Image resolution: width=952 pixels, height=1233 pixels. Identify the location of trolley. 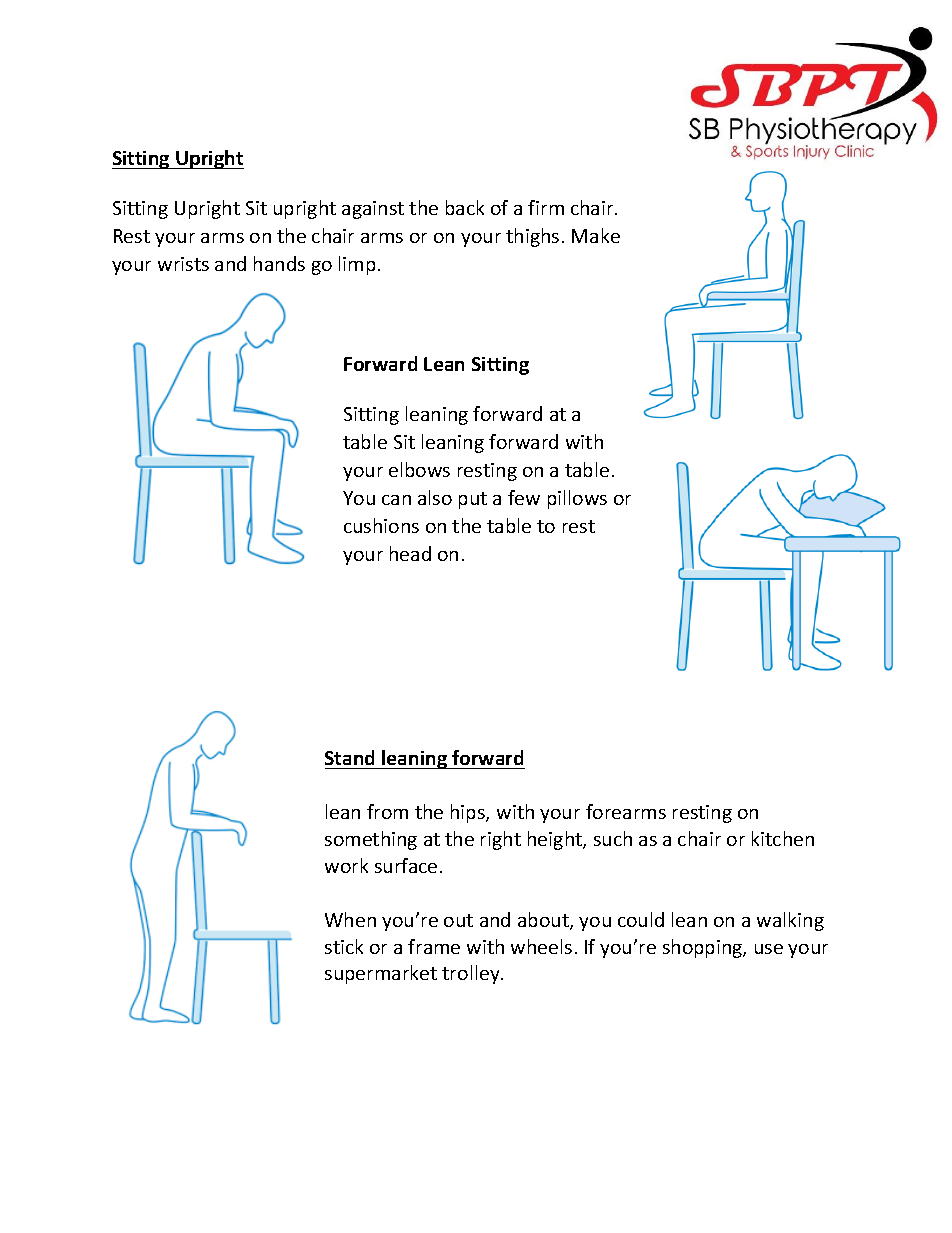
(472, 974).
